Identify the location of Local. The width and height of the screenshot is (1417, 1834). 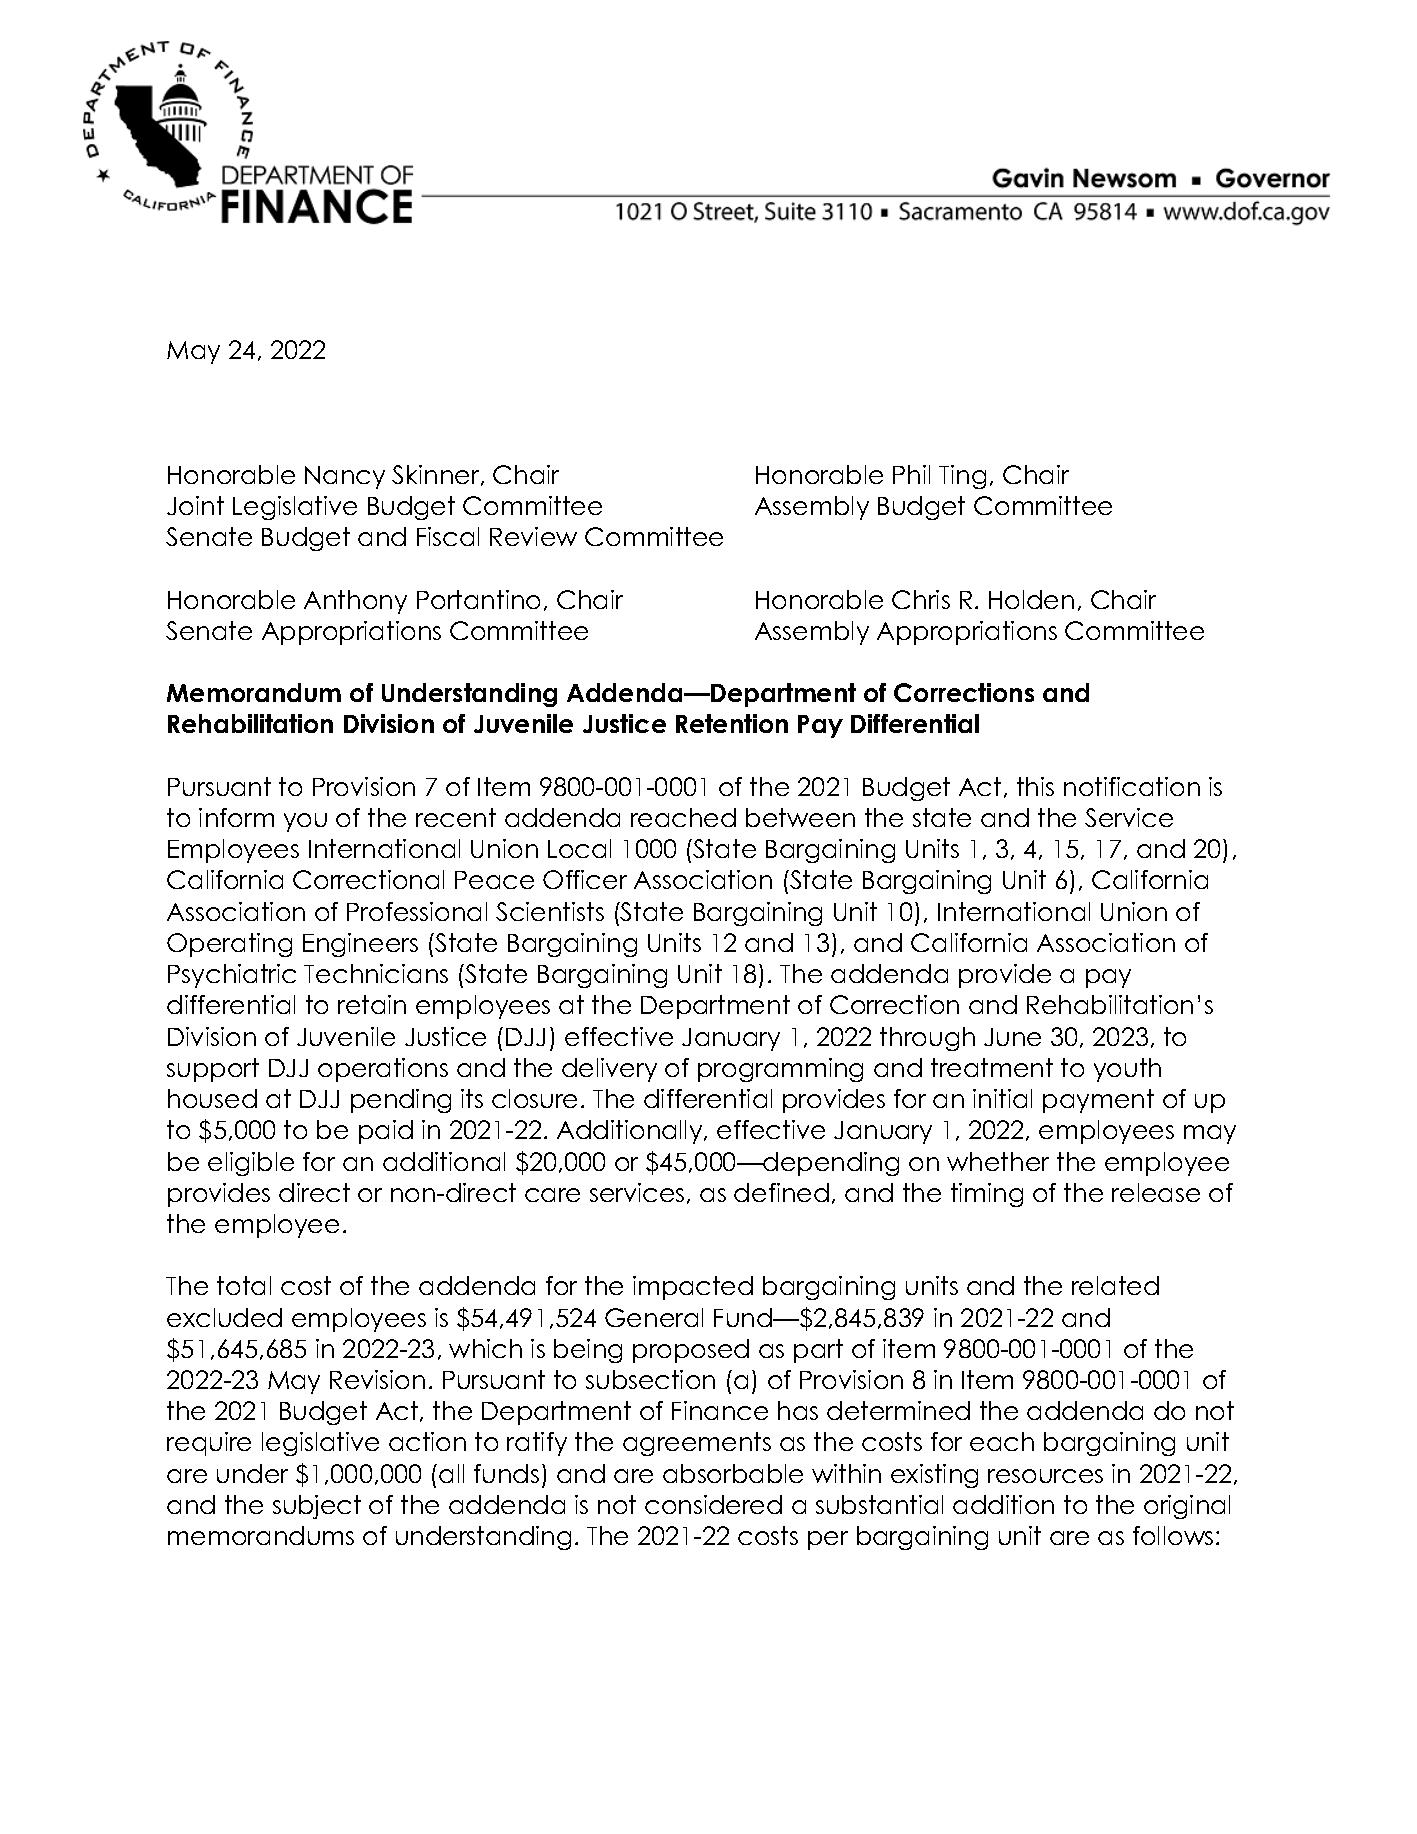
(579, 848).
